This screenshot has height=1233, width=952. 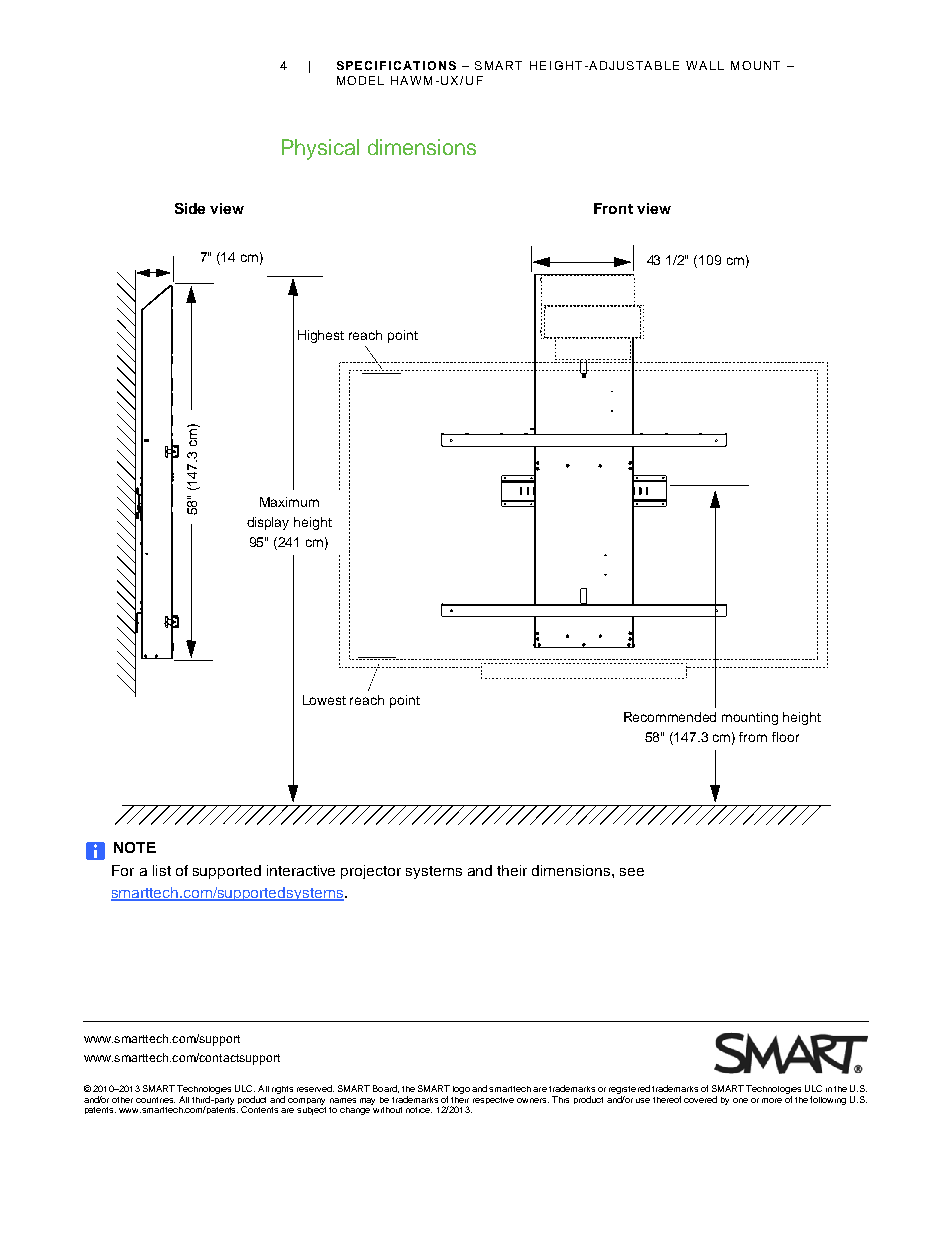 What do you see at coordinates (155, 1100) in the screenshot?
I see `countries` at bounding box center [155, 1100].
